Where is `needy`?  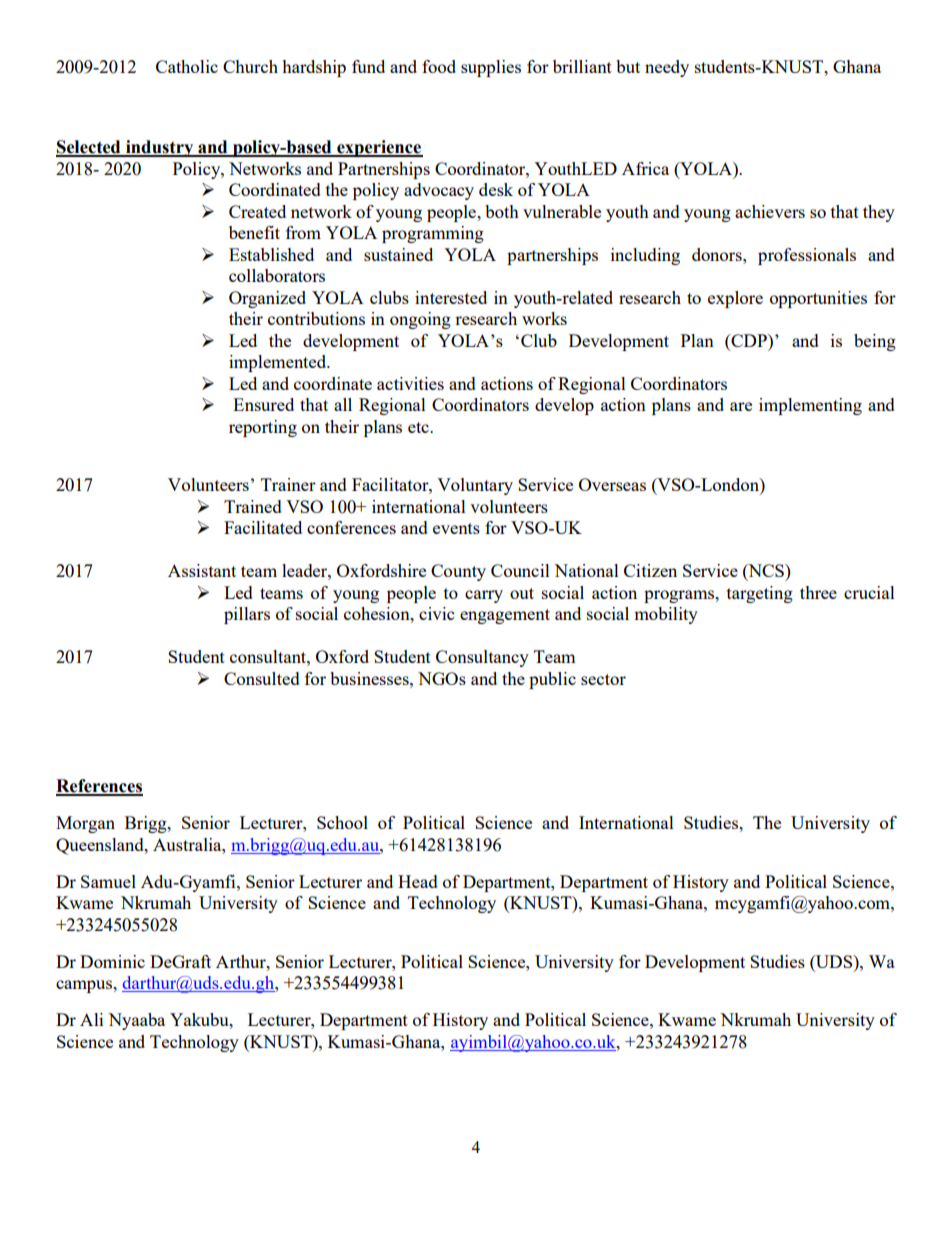
needy is located at coordinates (667, 68).
